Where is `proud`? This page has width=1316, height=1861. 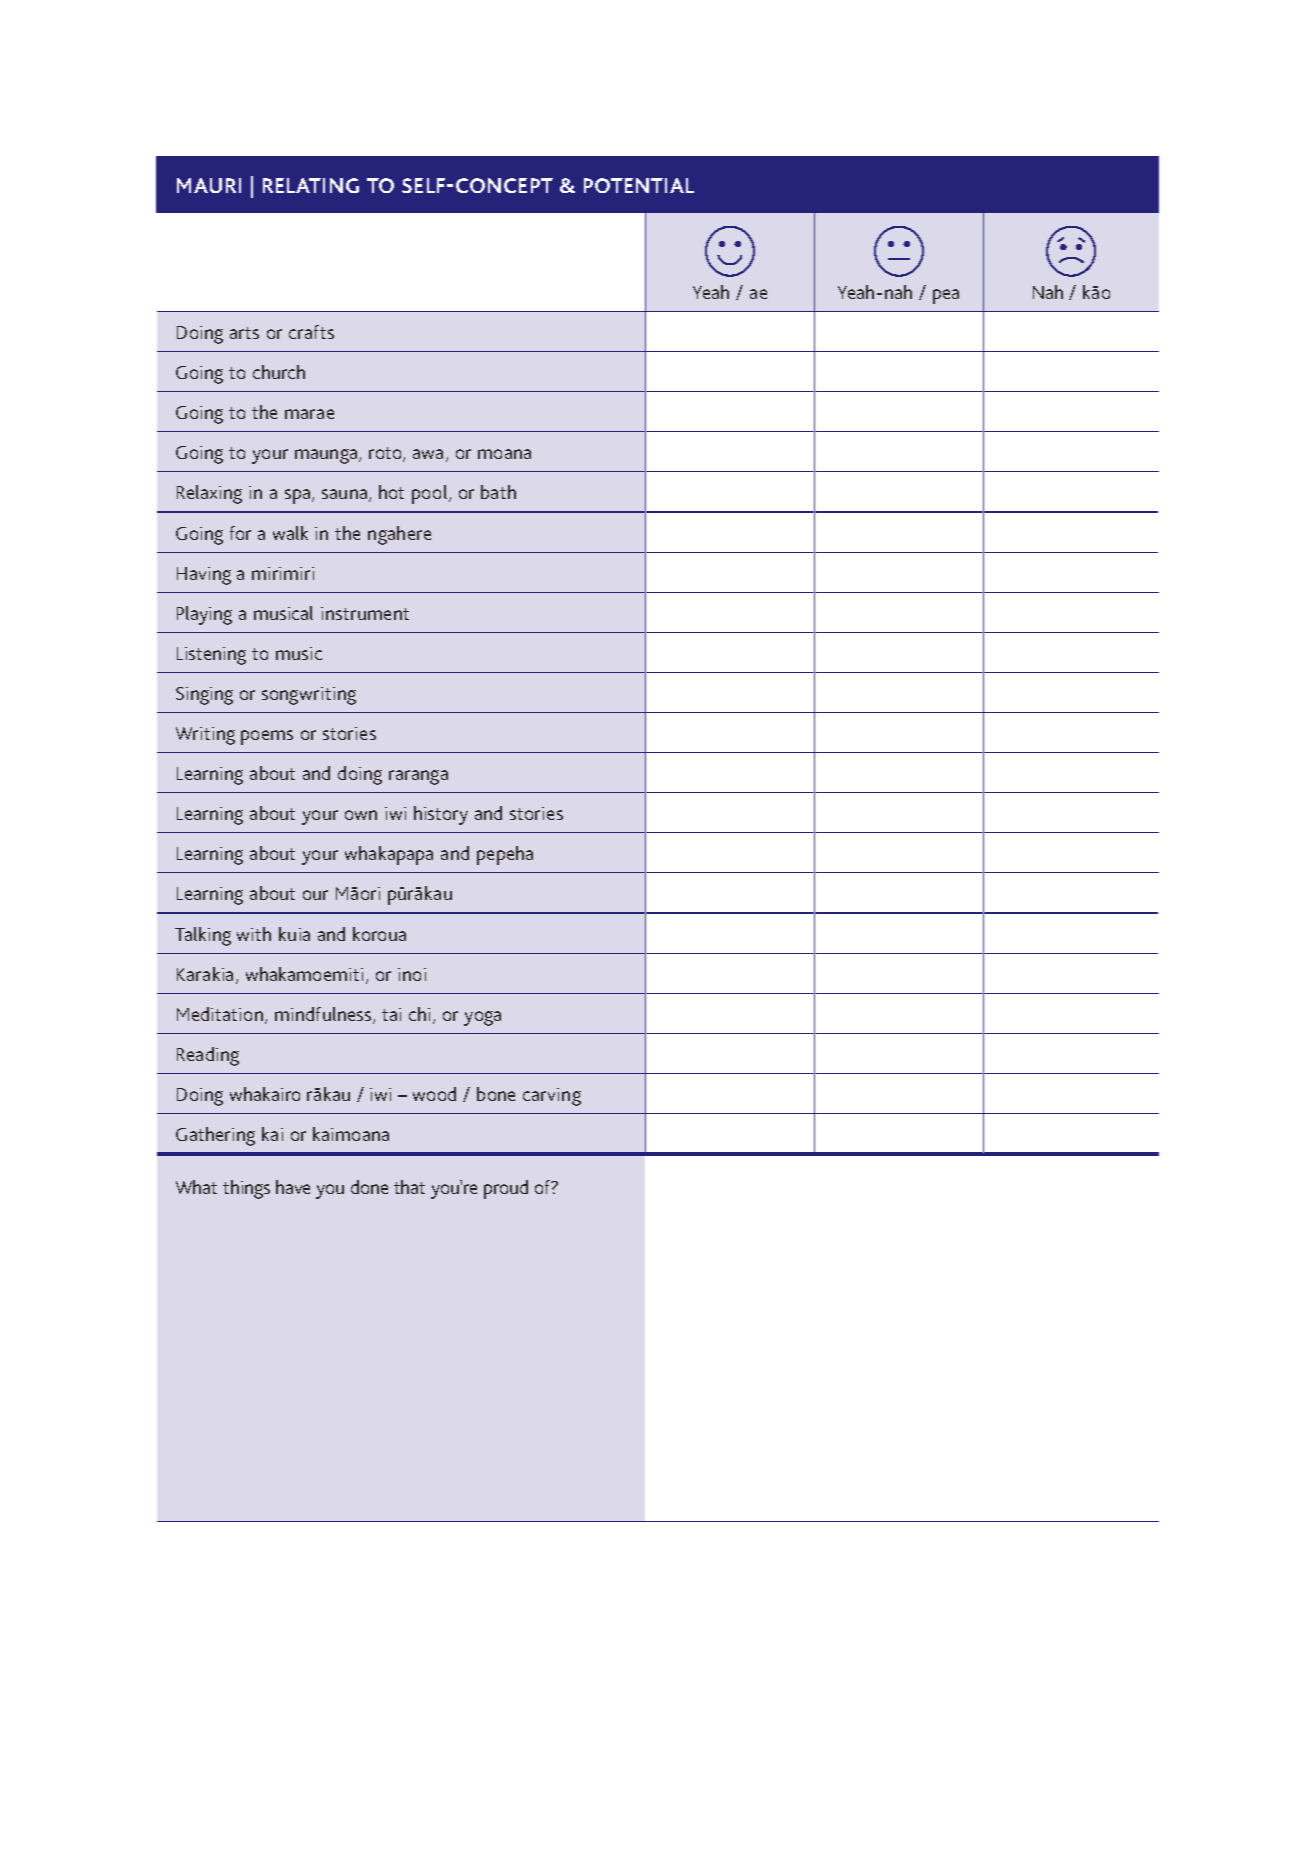 proud is located at coordinates (506, 1189).
